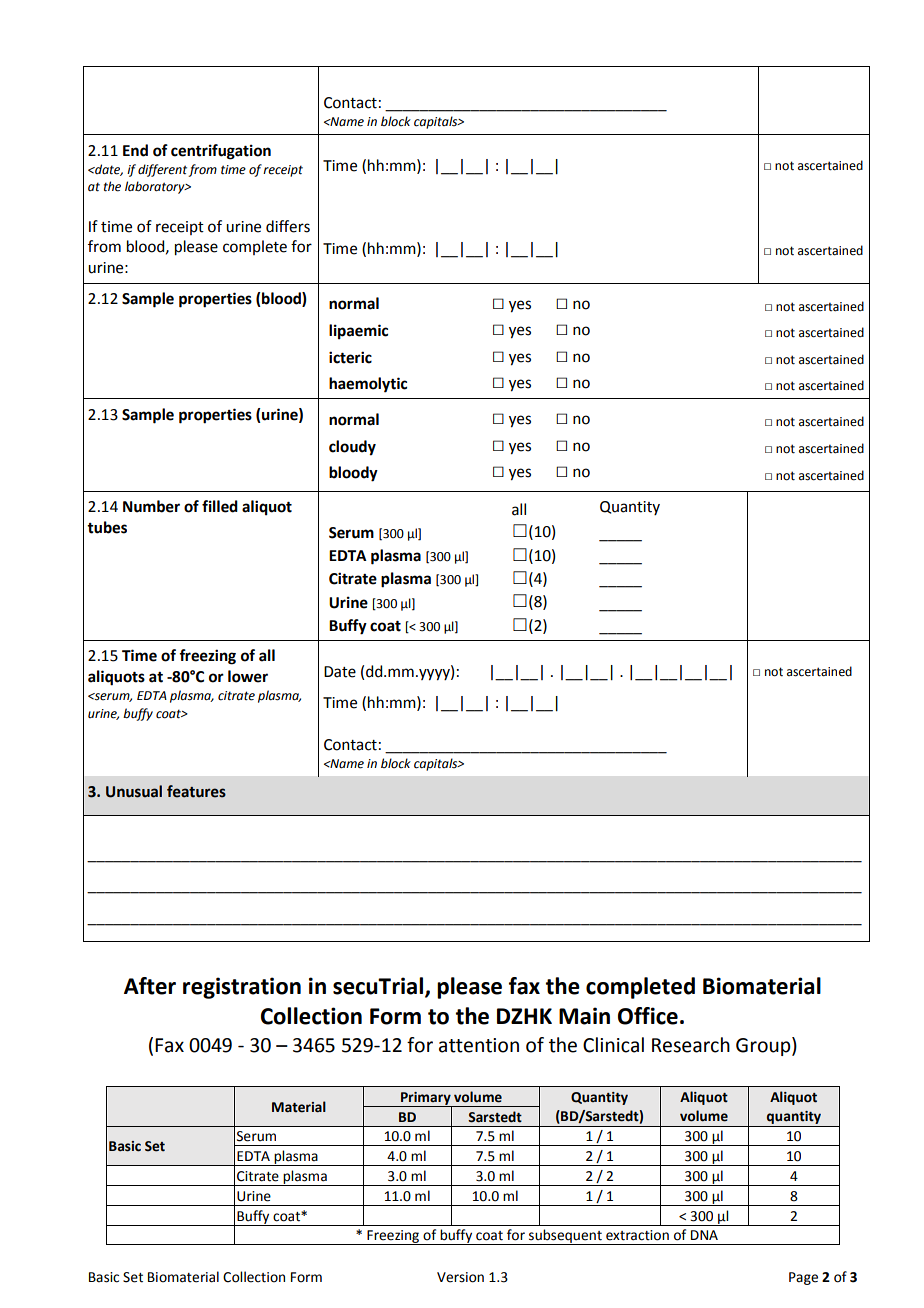 The height and width of the page is (1308, 924). Describe the element at coordinates (134, 791) in the page. I see `Unusual` at that location.
